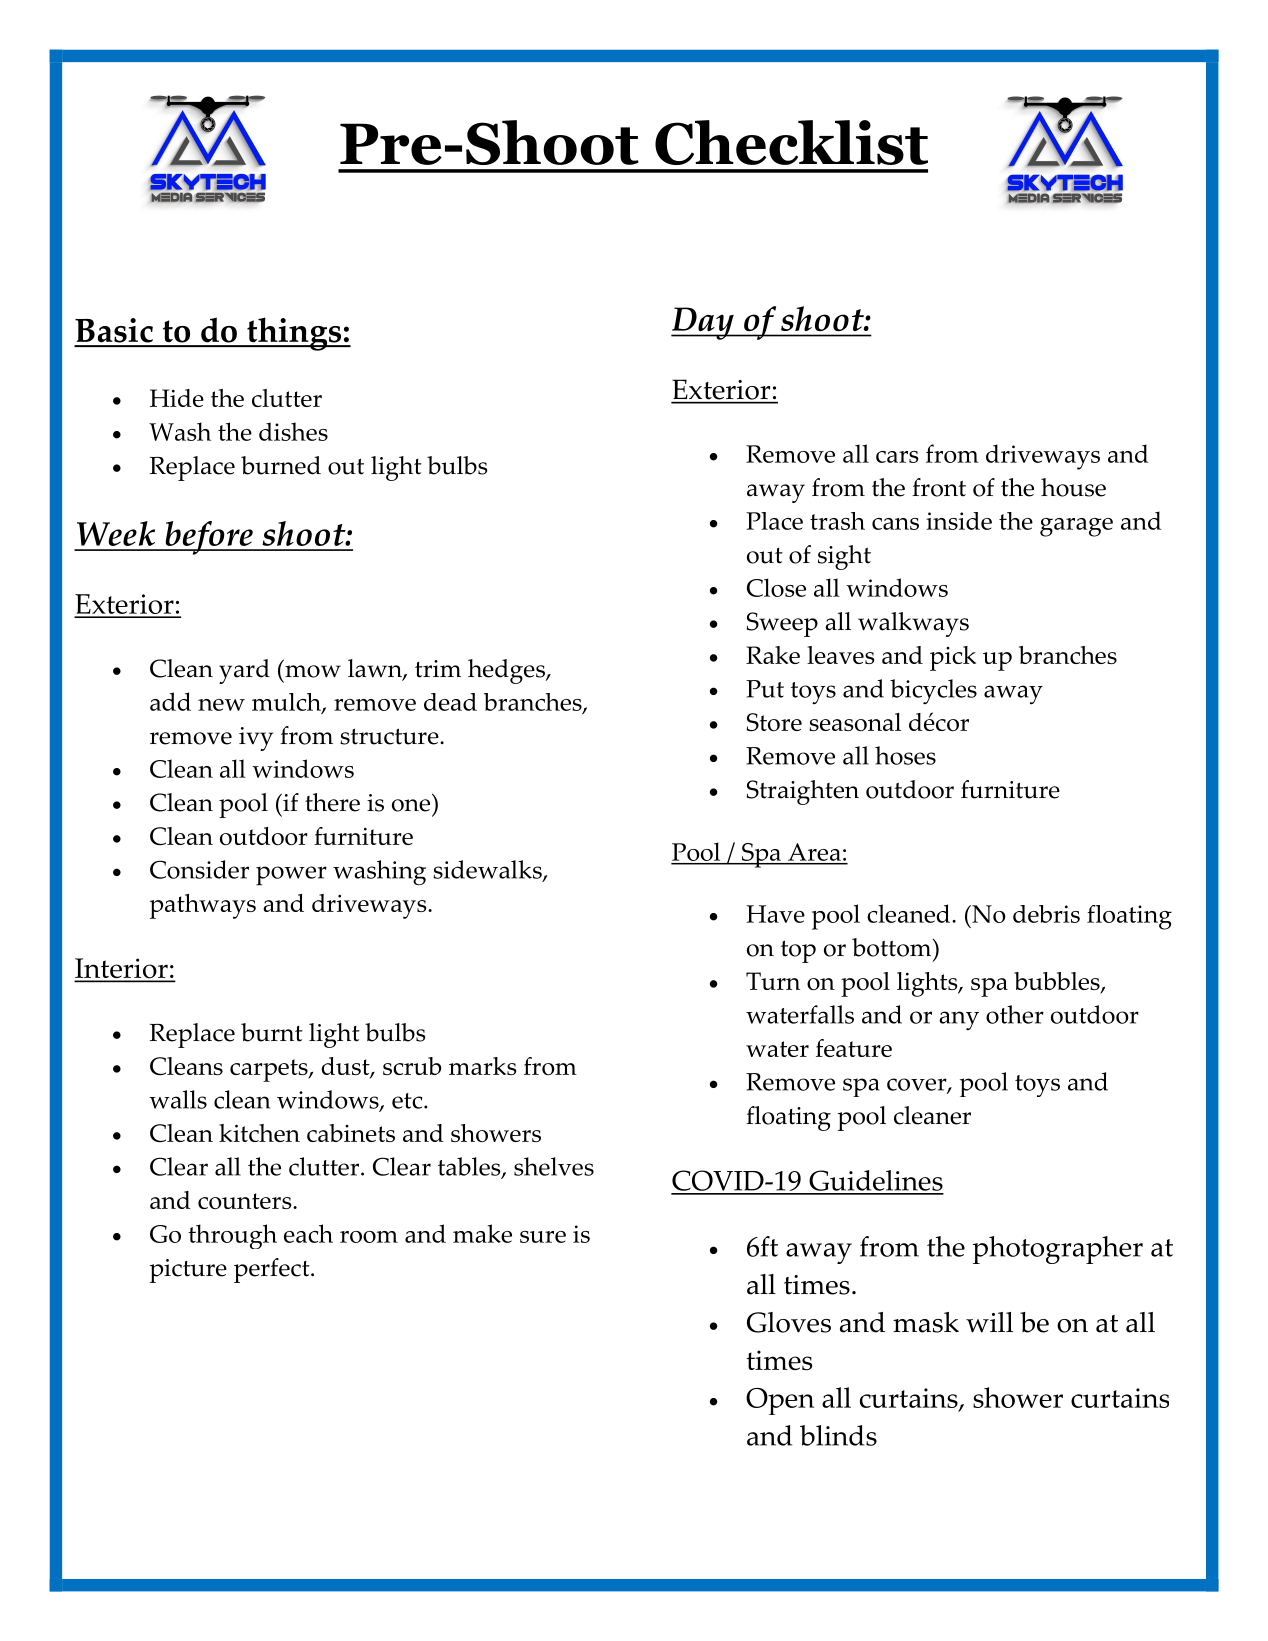  I want to click on any, so click(959, 1021).
